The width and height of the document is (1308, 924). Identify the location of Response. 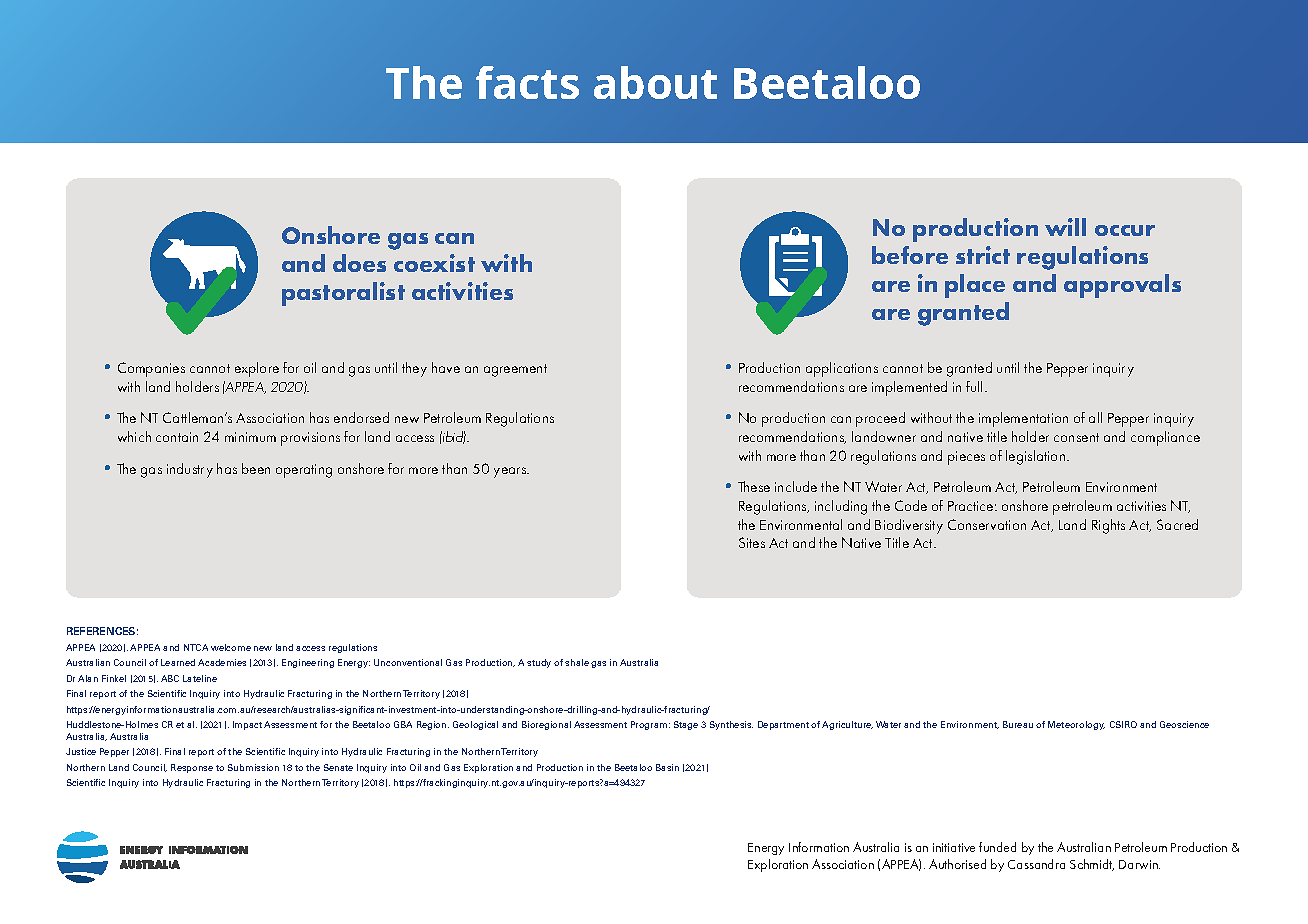
(192, 768).
